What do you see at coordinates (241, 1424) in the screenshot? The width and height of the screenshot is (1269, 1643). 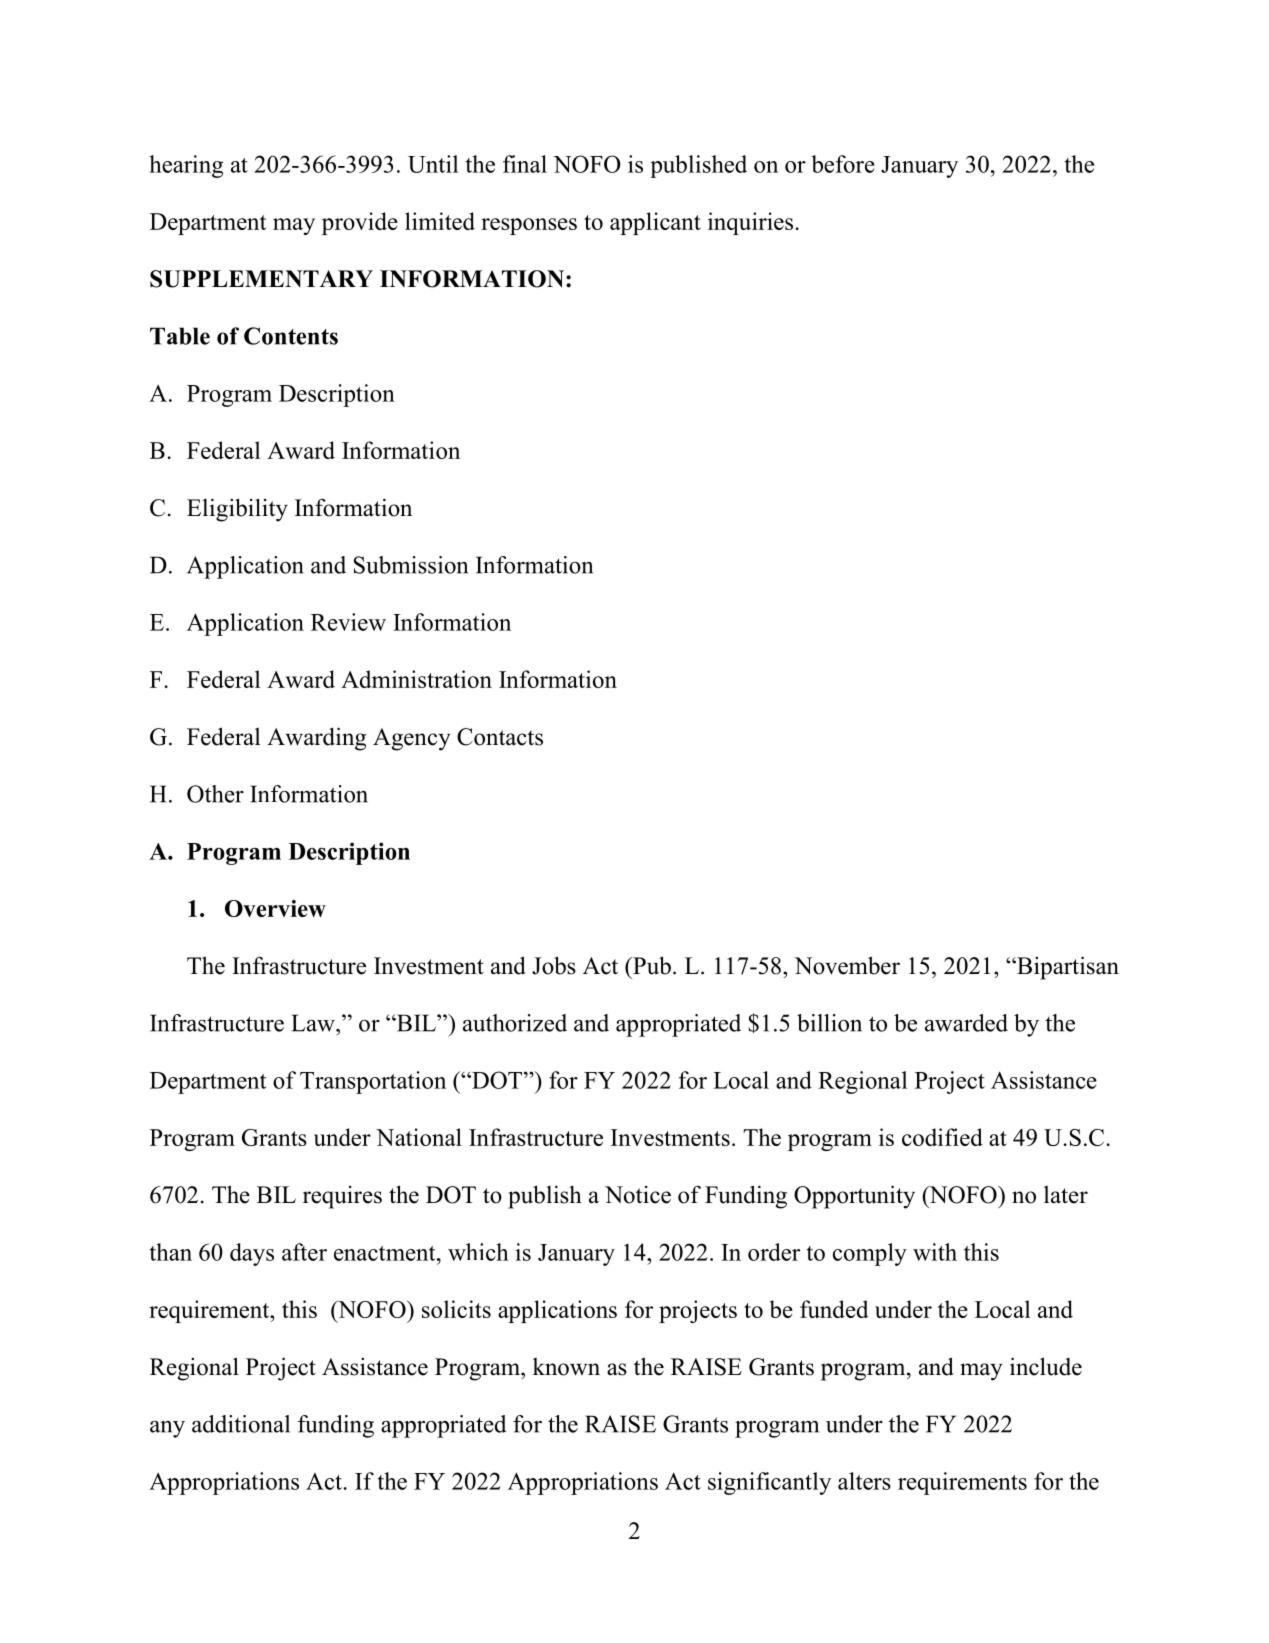 I see `additional` at bounding box center [241, 1424].
